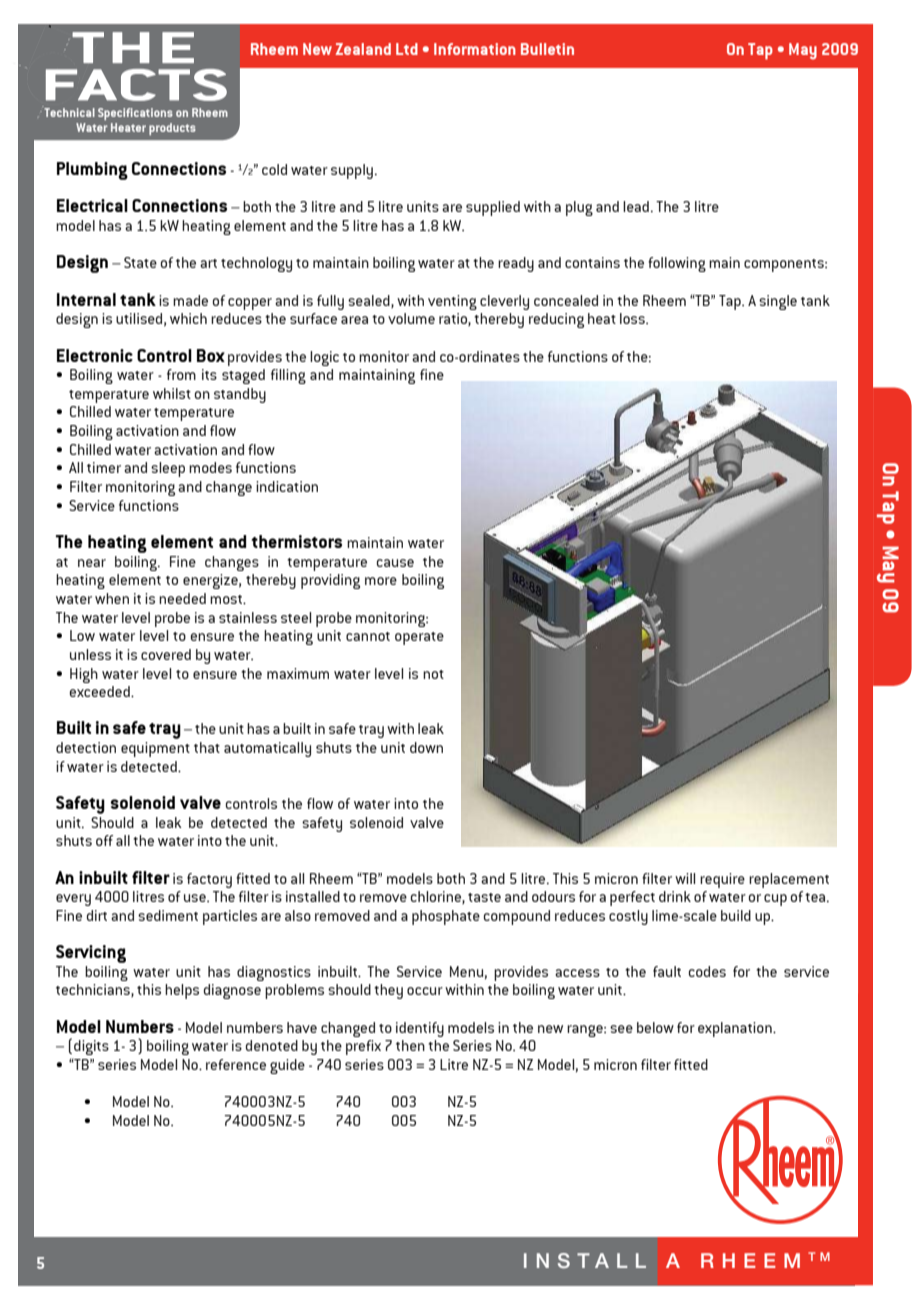  I want to click on FACTS, so click(136, 85).
